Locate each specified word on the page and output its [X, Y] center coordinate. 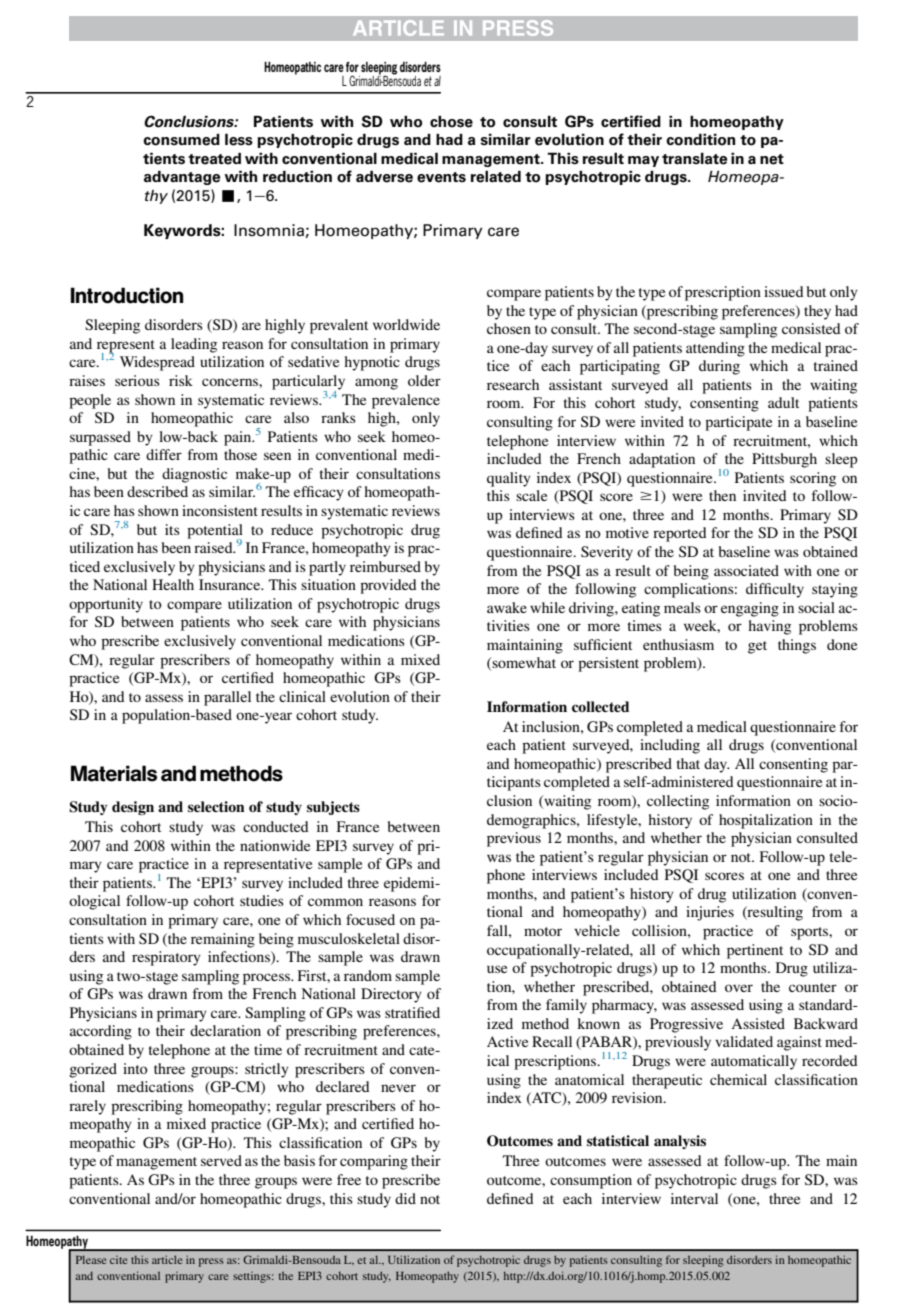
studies [262, 900]
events [441, 177]
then [722, 495]
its [172, 529]
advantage [182, 177]
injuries [710, 913]
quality [509, 479]
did [405, 1198]
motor [543, 931]
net [772, 159]
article [167, 1259]
